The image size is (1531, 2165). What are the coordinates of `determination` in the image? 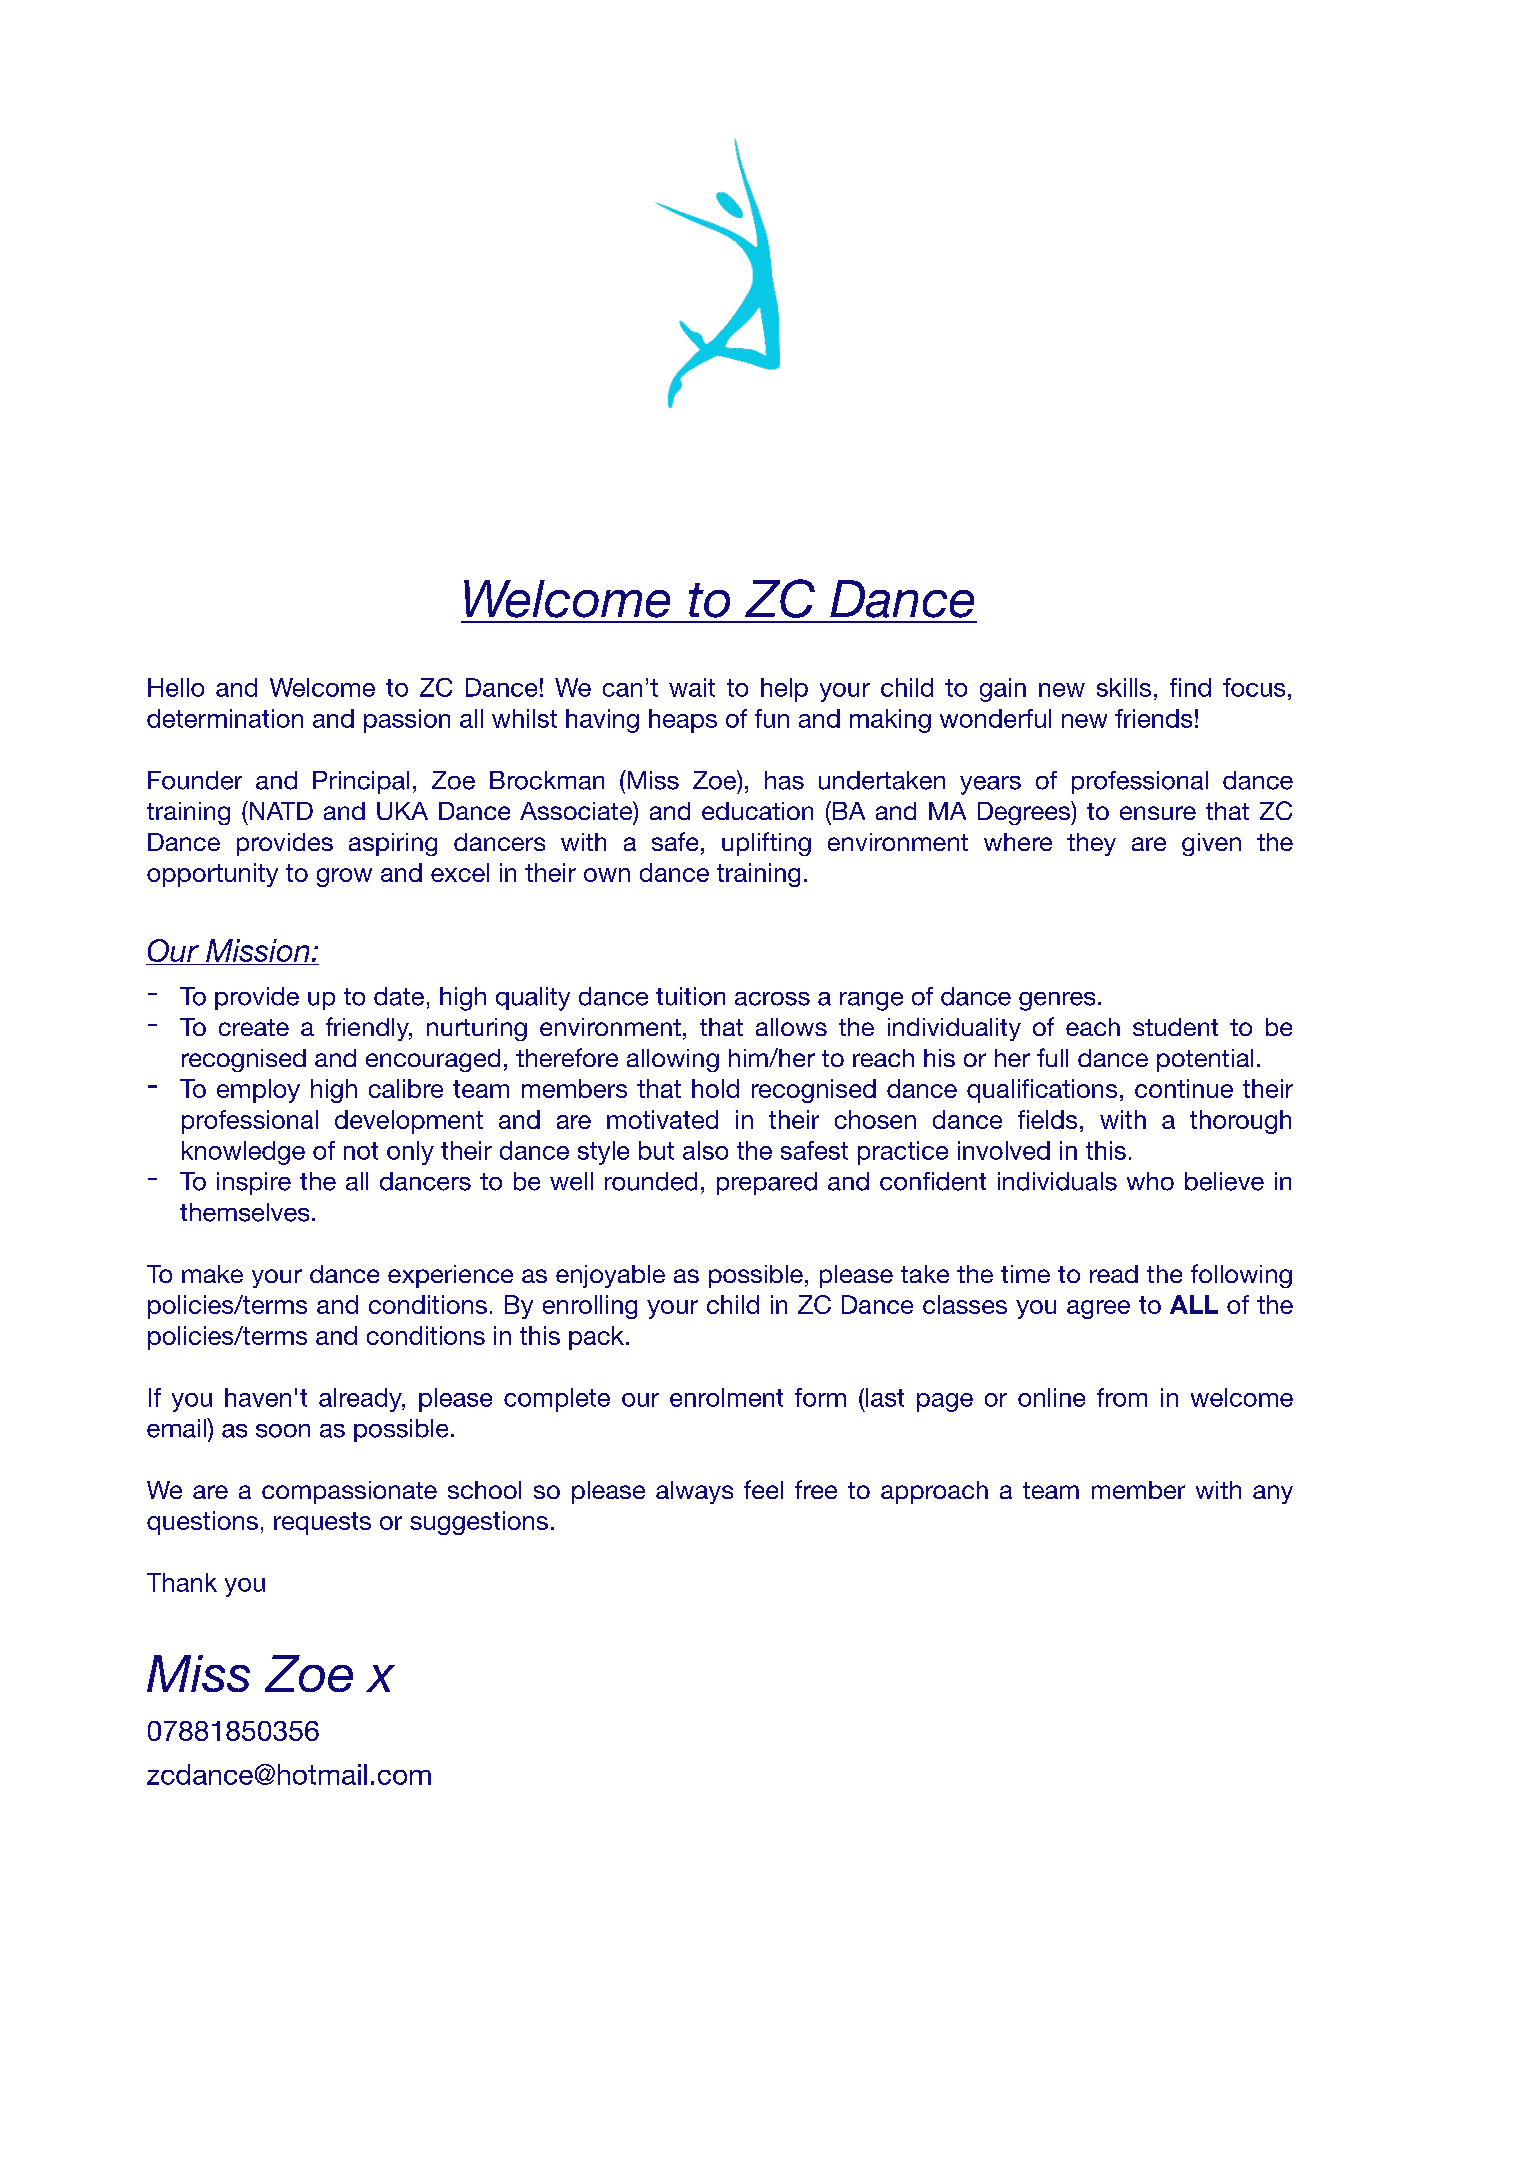 It's located at (225, 718).
